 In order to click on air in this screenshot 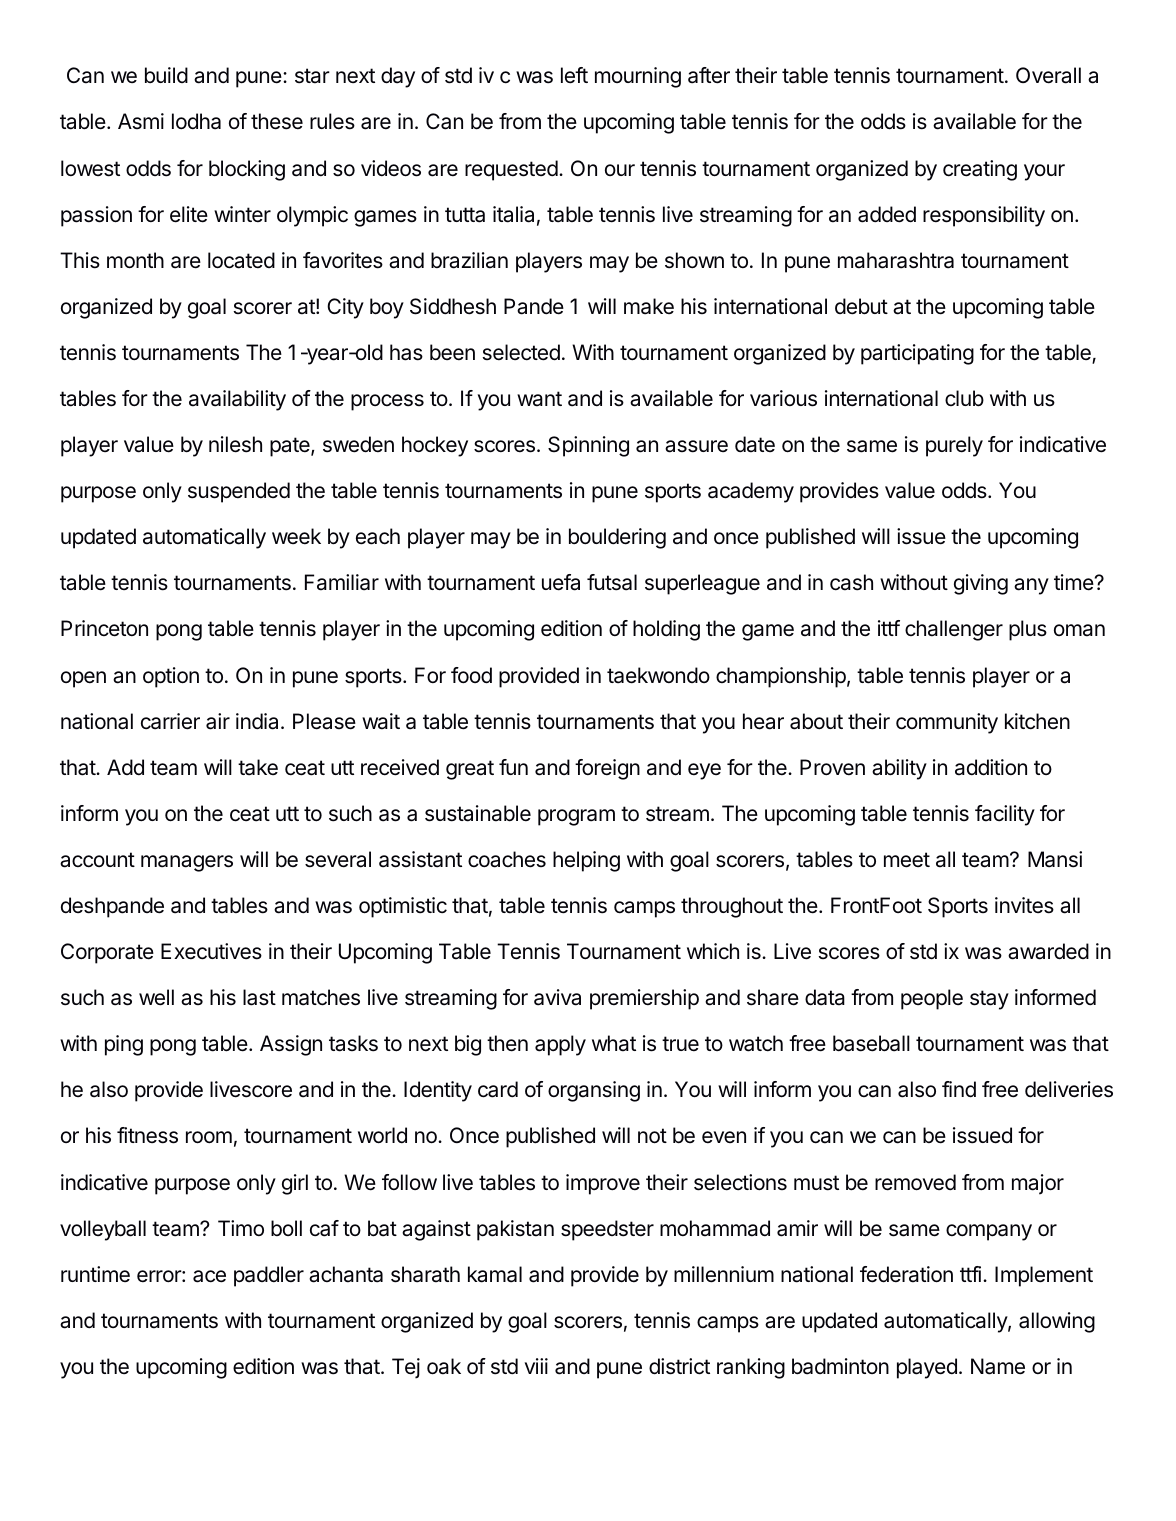, I will do `click(218, 721)`.
